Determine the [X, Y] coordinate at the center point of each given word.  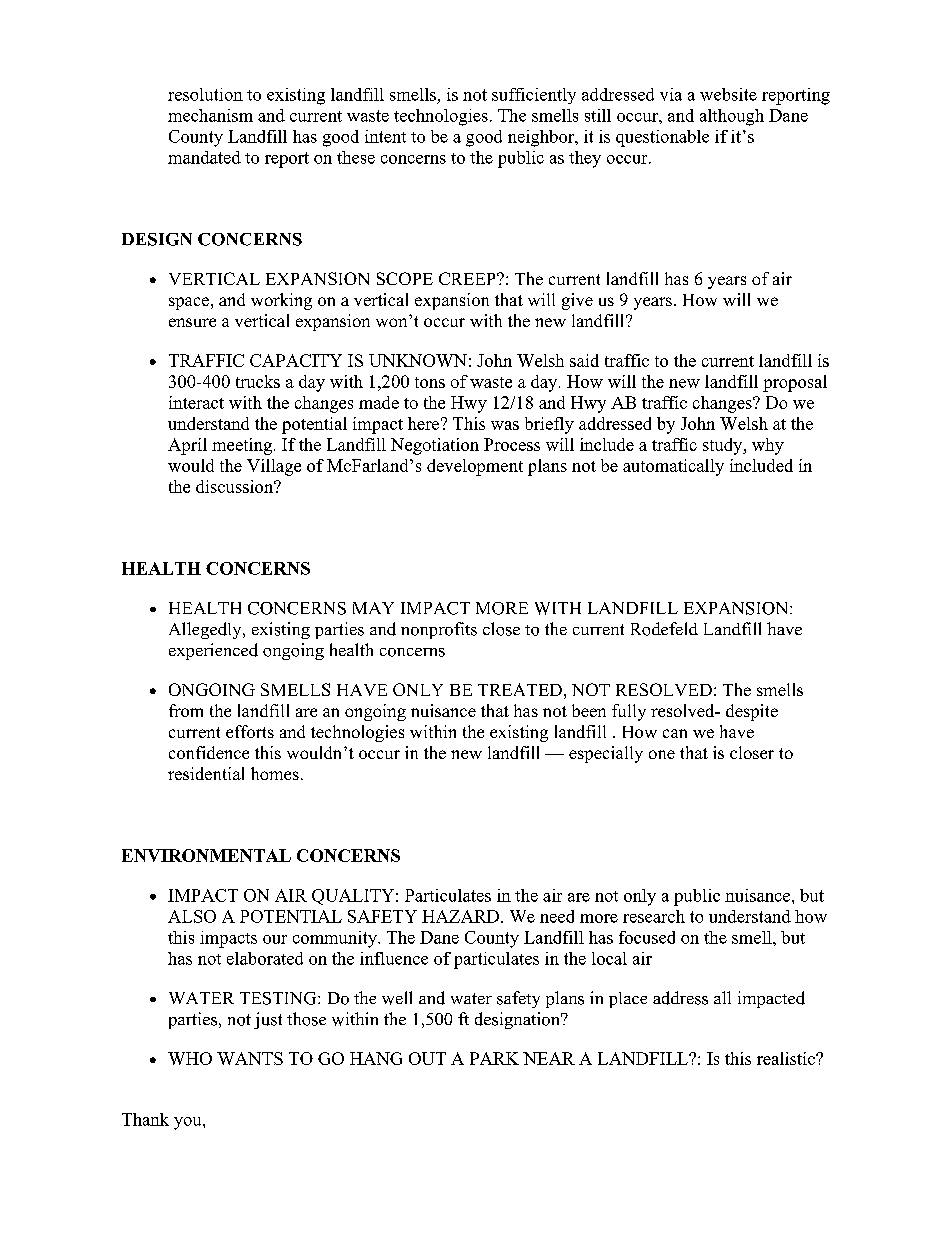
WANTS [250, 1058]
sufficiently [534, 96]
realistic [787, 1058]
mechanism [210, 115]
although [732, 117]
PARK [494, 1058]
